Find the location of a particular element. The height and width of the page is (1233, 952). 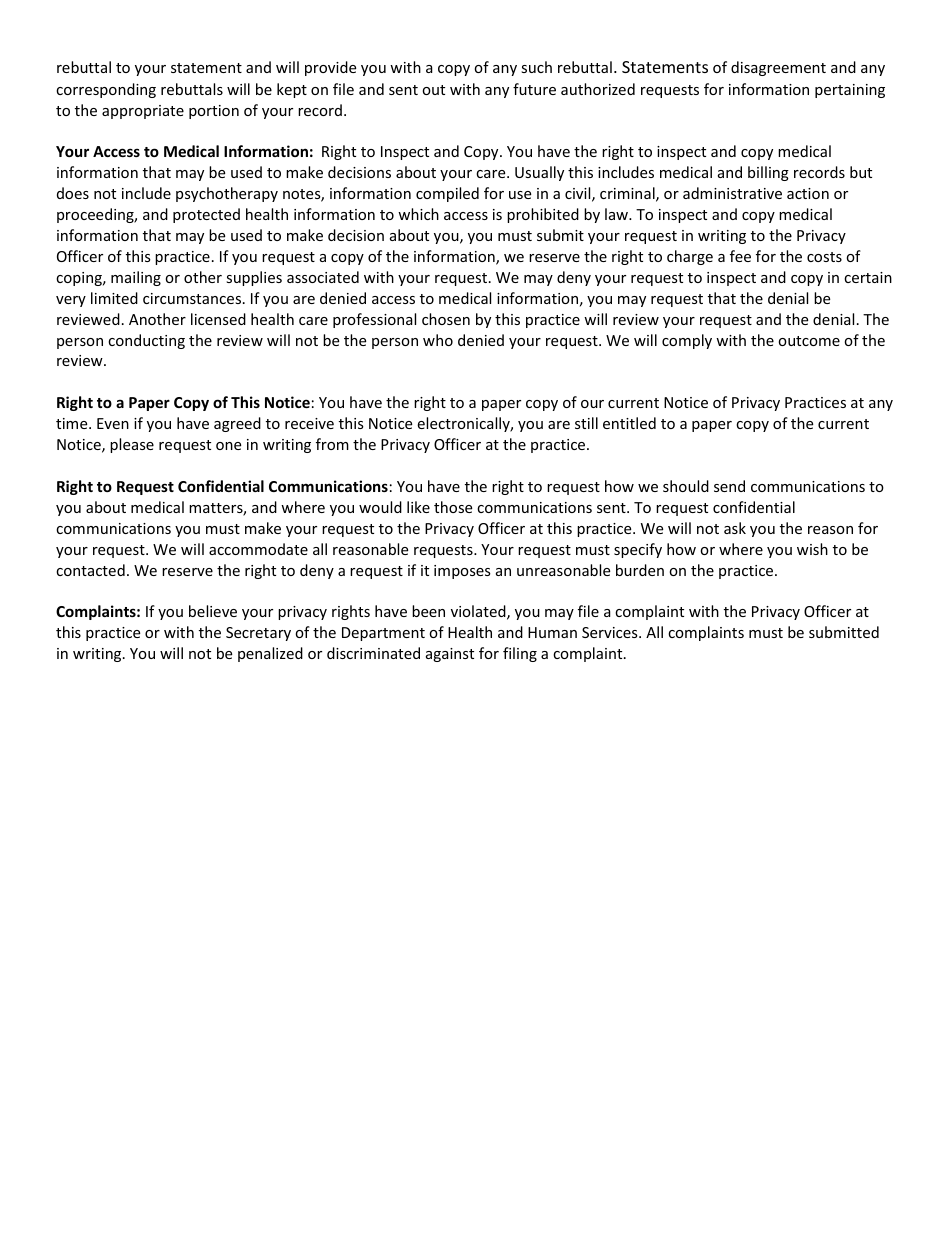

who is located at coordinates (438, 340).
